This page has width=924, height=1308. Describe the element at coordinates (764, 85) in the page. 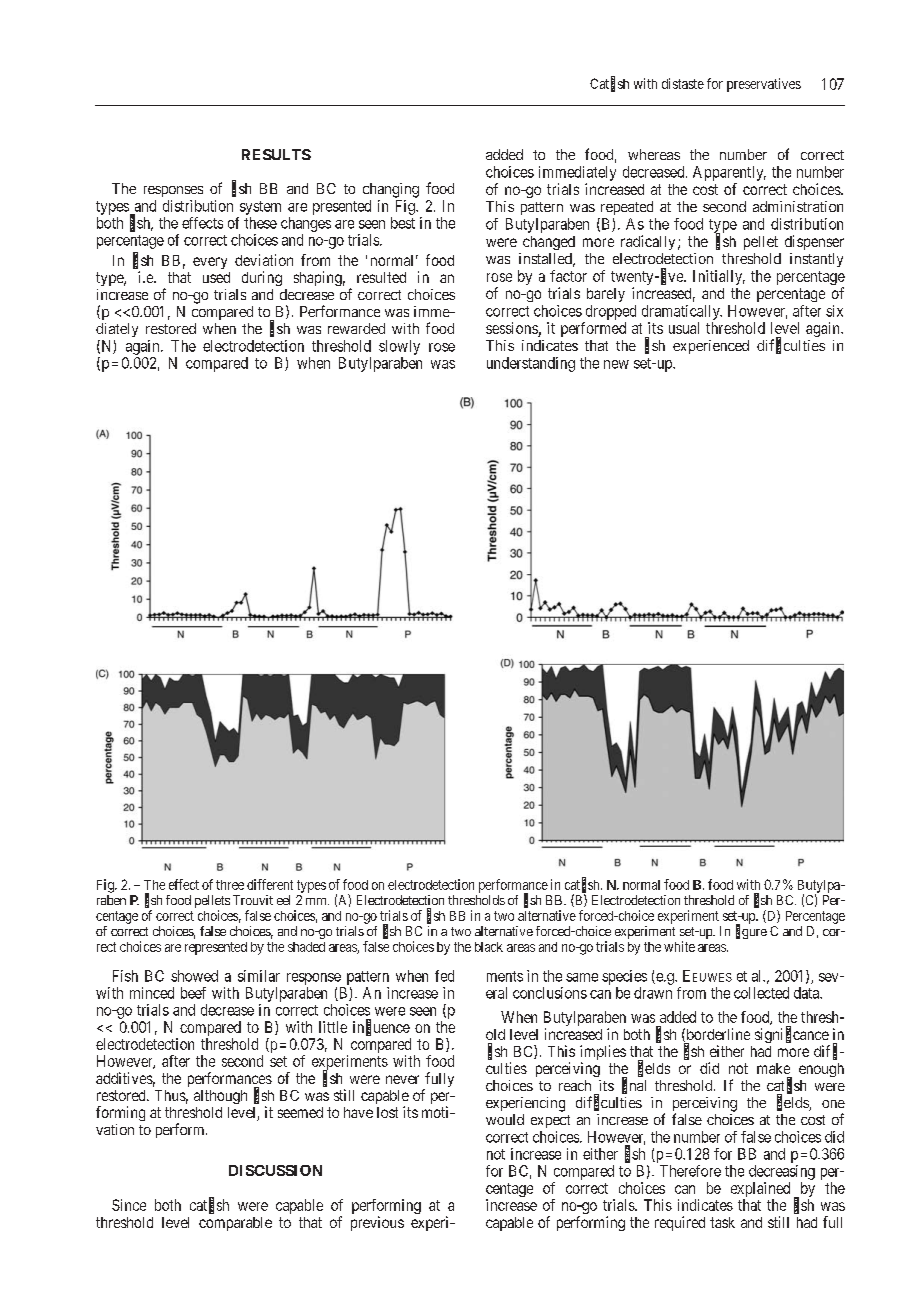

I see `preservatives` at that location.
